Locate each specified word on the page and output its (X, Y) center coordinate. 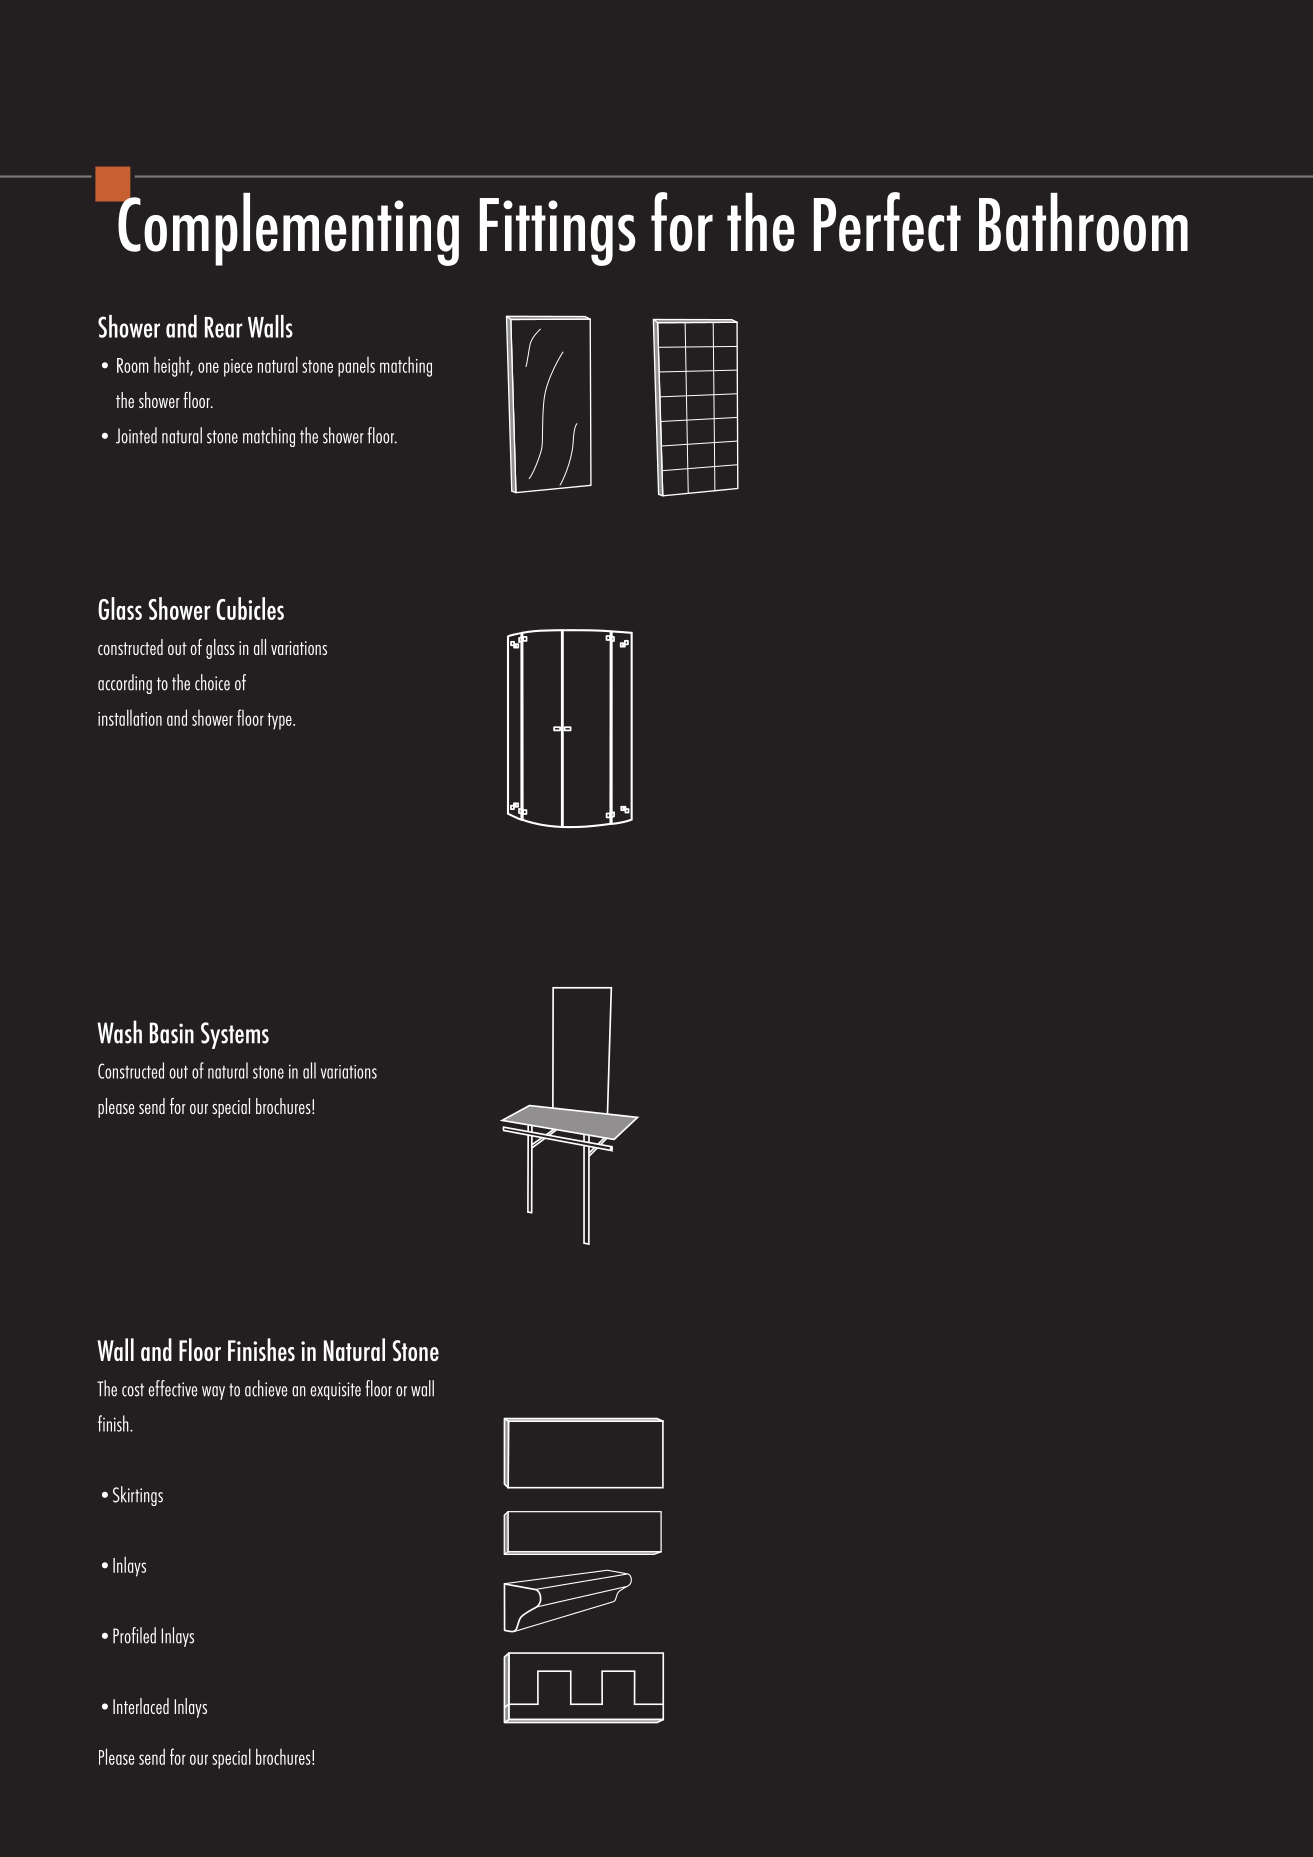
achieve (266, 1388)
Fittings (558, 232)
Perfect (887, 222)
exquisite (335, 1391)
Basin (172, 1033)
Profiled (134, 1635)
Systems (235, 1035)
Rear (224, 327)
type (280, 721)
